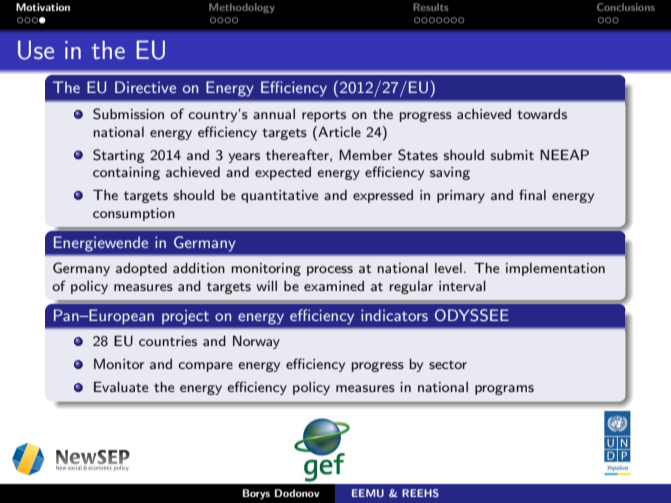  What do you see at coordinates (43, 7) in the screenshot?
I see `Motivation` at bounding box center [43, 7].
